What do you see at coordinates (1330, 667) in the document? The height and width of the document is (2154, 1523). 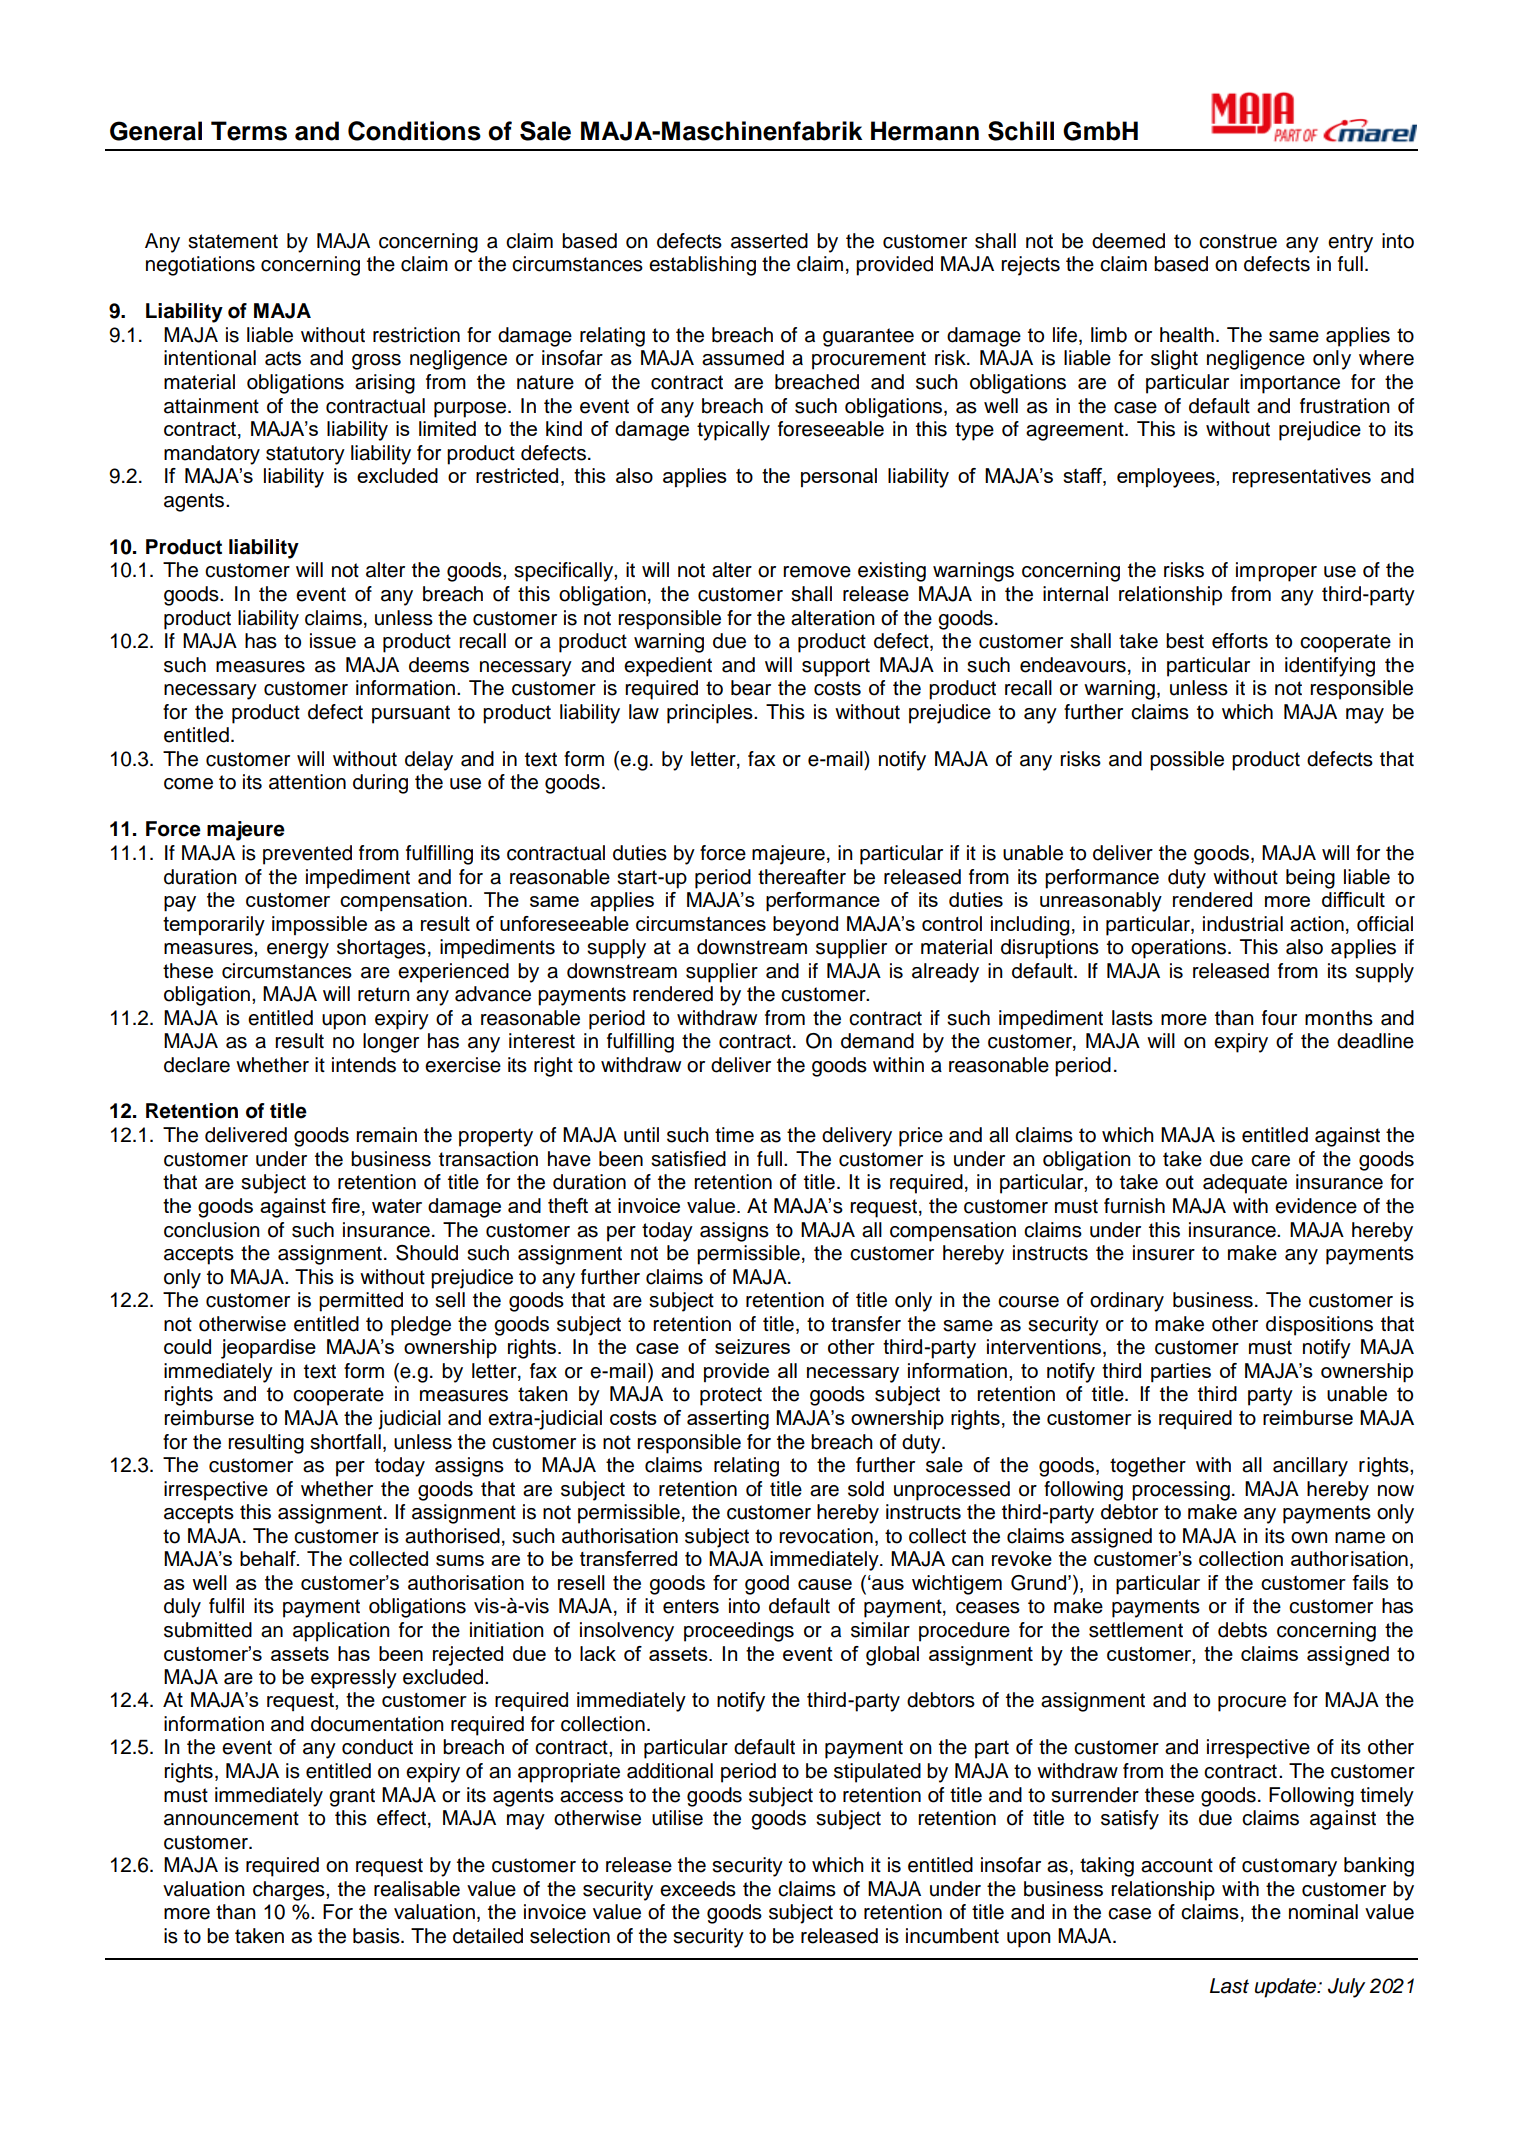 I see `identifying` at bounding box center [1330, 667].
